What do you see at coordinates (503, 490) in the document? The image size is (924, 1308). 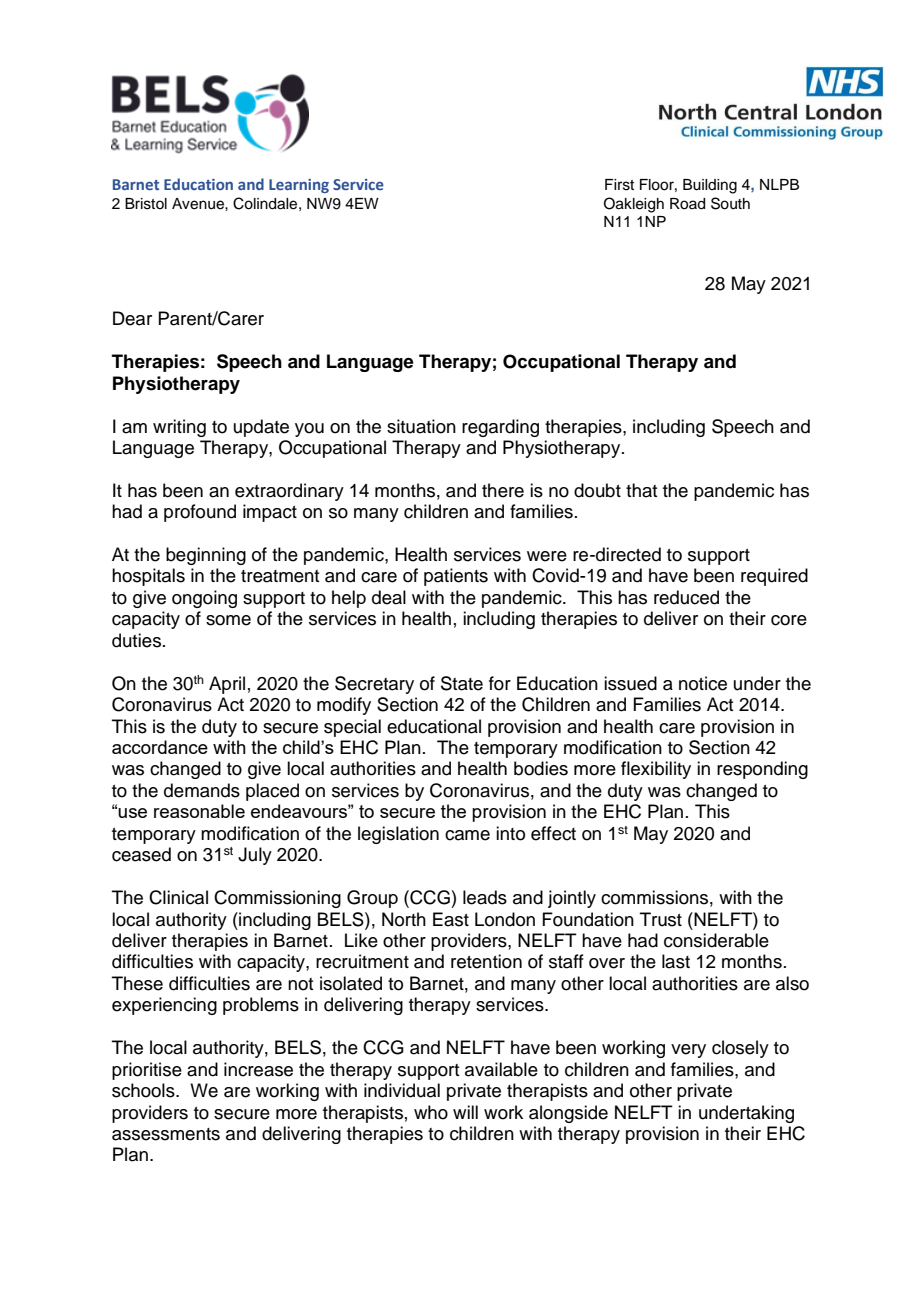 I see `there` at bounding box center [503, 490].
